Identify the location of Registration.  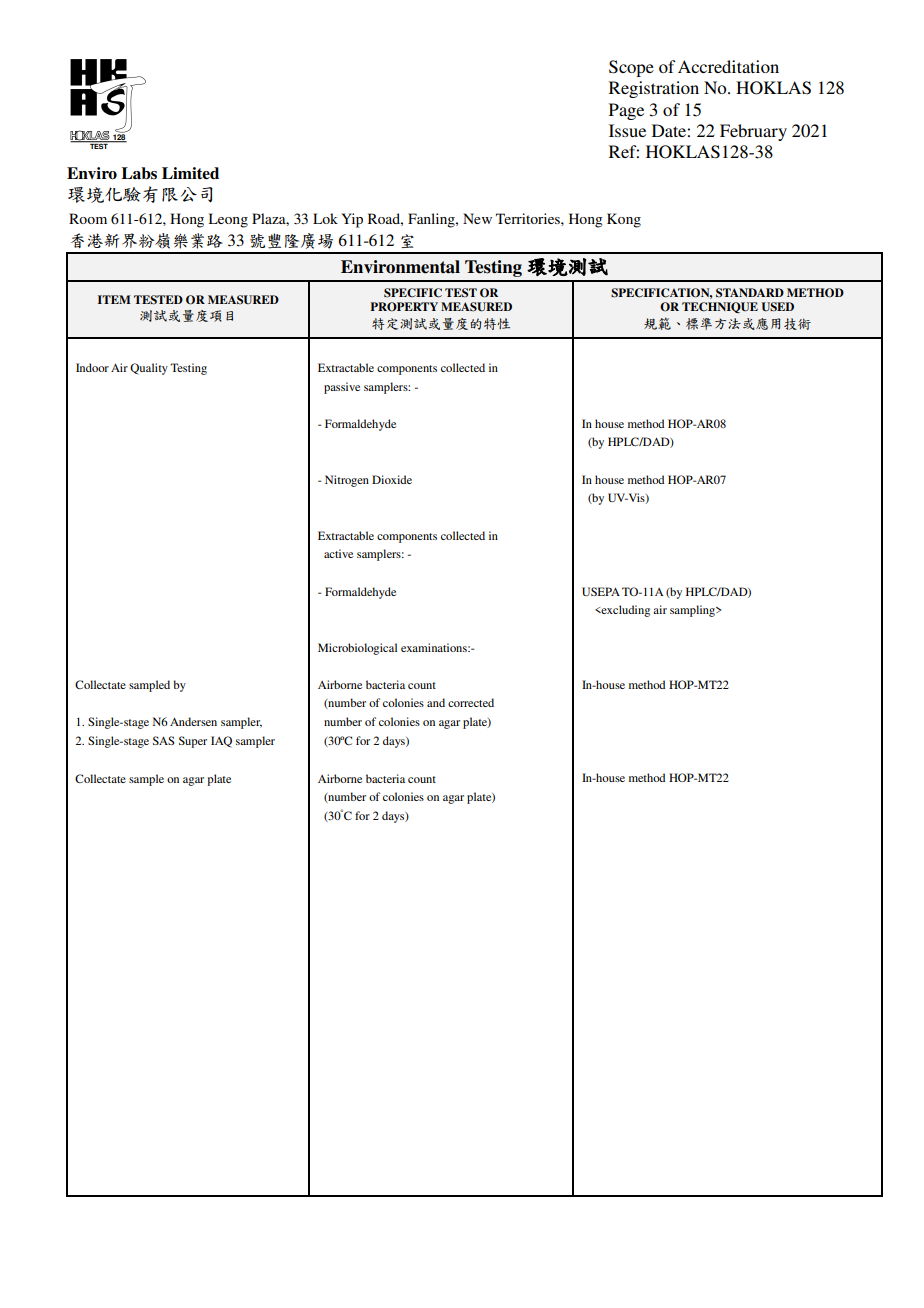
(654, 89).
